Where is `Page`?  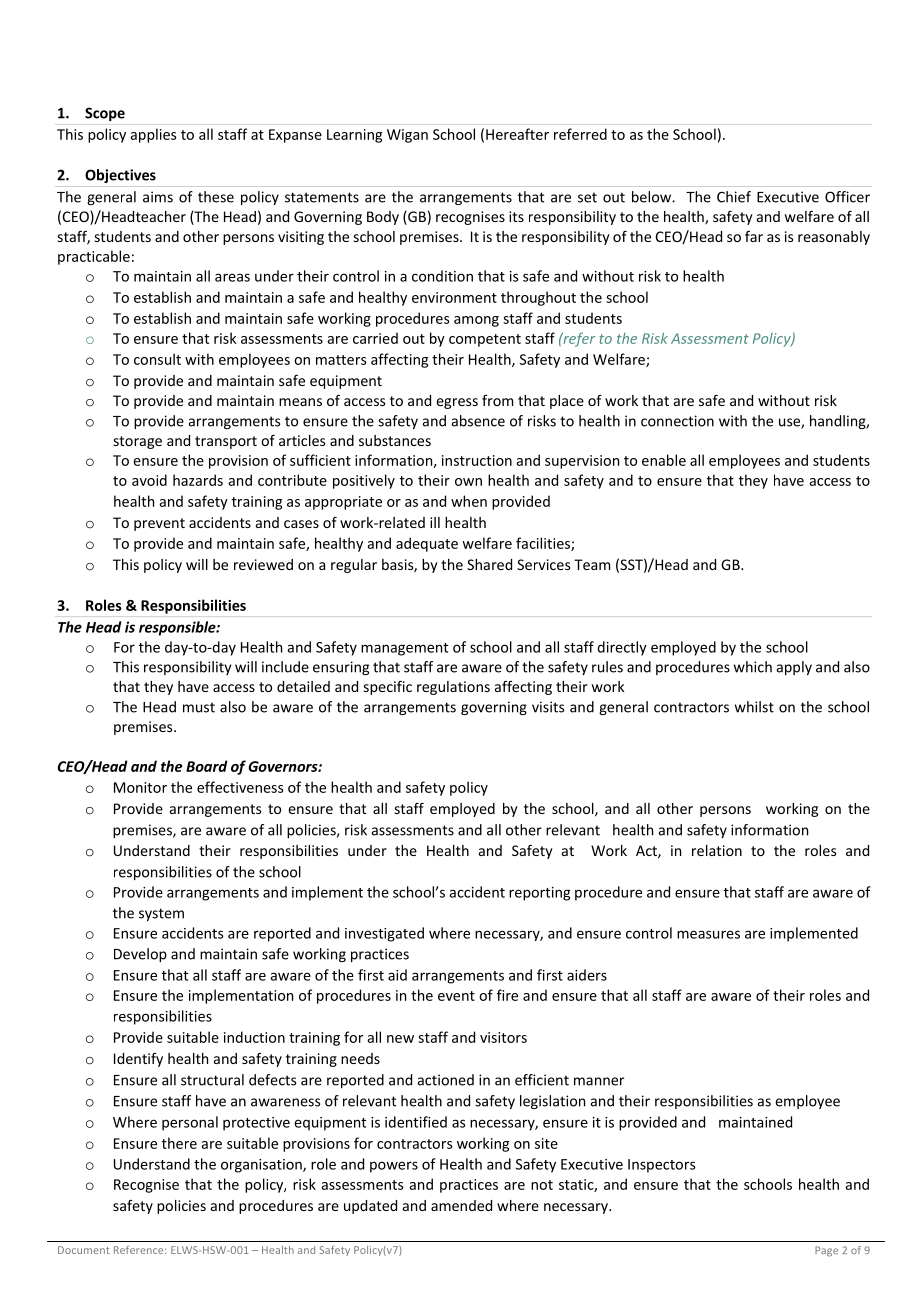
Page is located at coordinates (826, 1251).
